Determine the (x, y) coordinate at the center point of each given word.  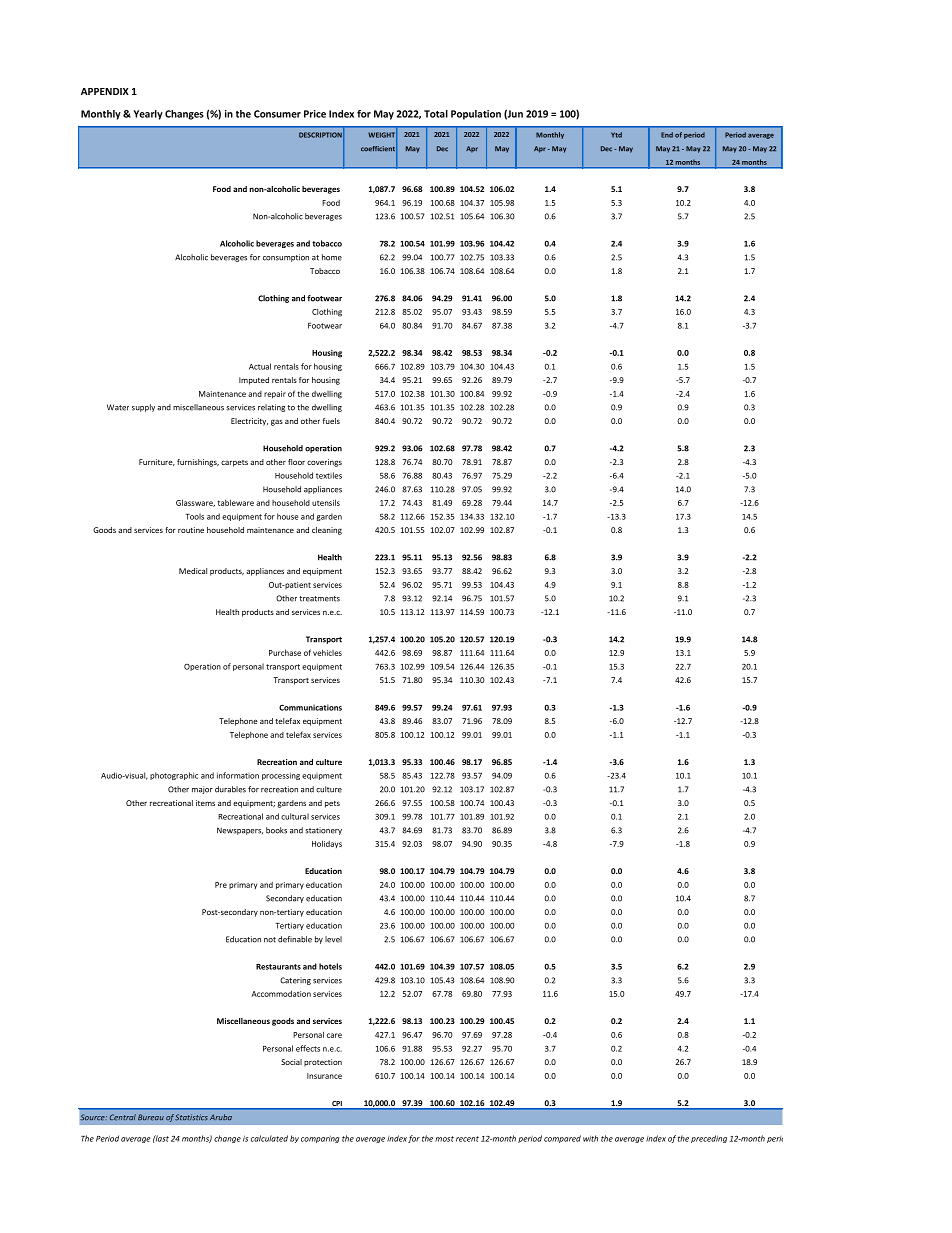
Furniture (157, 462)
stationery (323, 831)
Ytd (616, 135)
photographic (174, 776)
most (444, 1139)
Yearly (148, 115)
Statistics (191, 1117)
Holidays (327, 844)
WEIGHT (382, 135)
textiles (329, 475)
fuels (331, 421)
